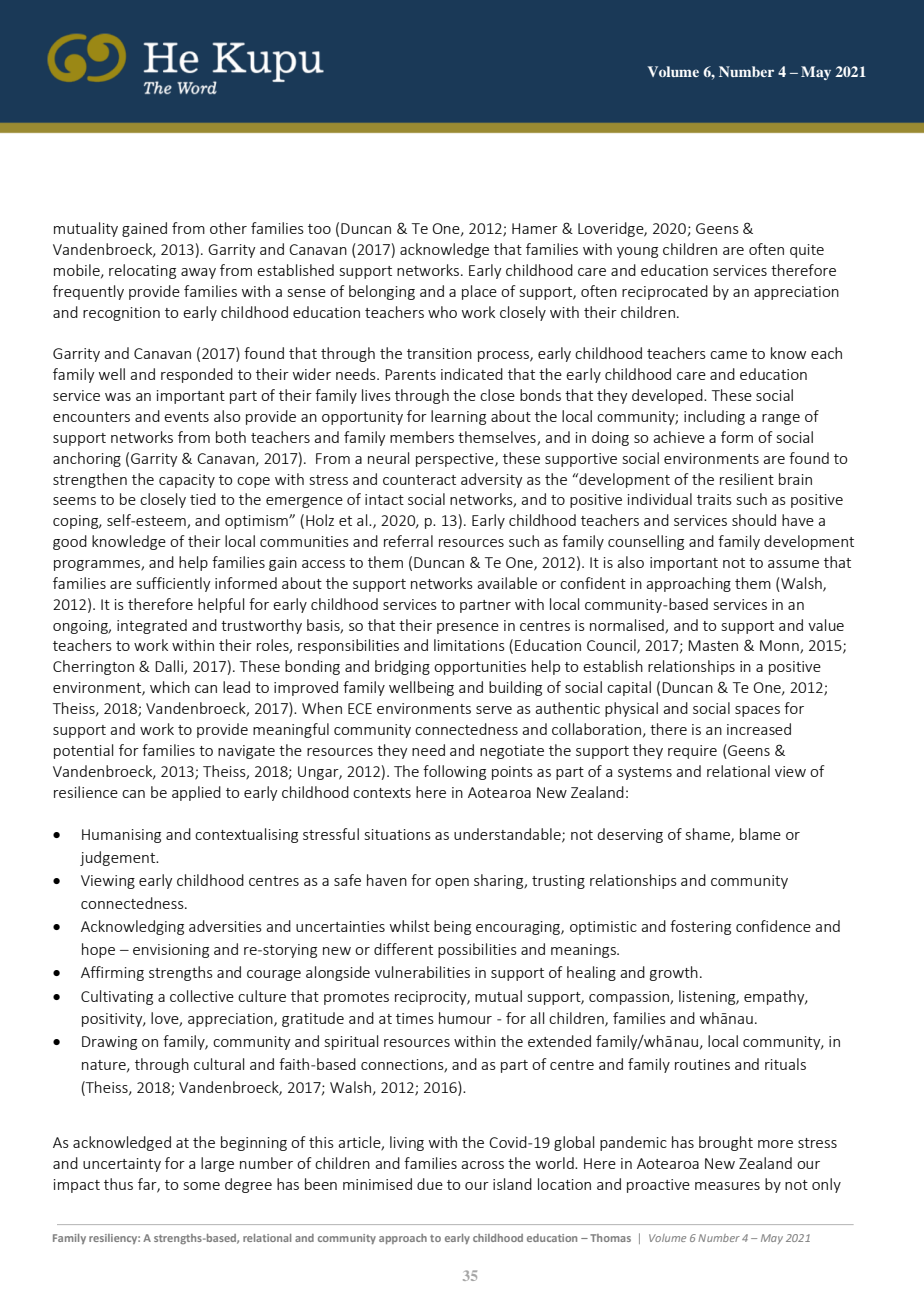 Image resolution: width=924 pixels, height=1308 pixels. Describe the element at coordinates (507, 583) in the screenshot. I see `available` at that location.
